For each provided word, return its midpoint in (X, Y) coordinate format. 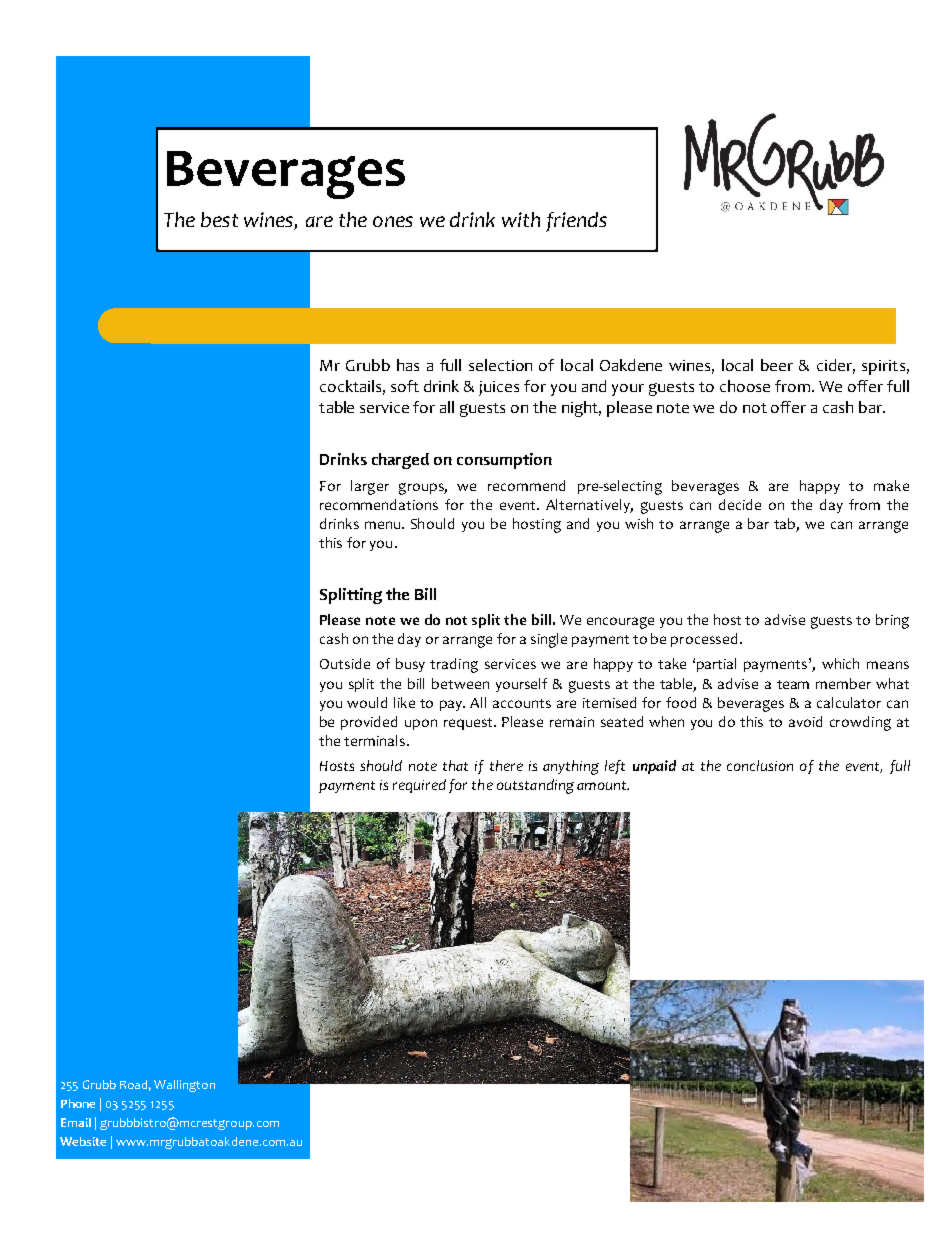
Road (135, 1085)
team (793, 684)
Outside (345, 663)
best (219, 219)
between (460, 683)
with (521, 219)
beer (777, 365)
